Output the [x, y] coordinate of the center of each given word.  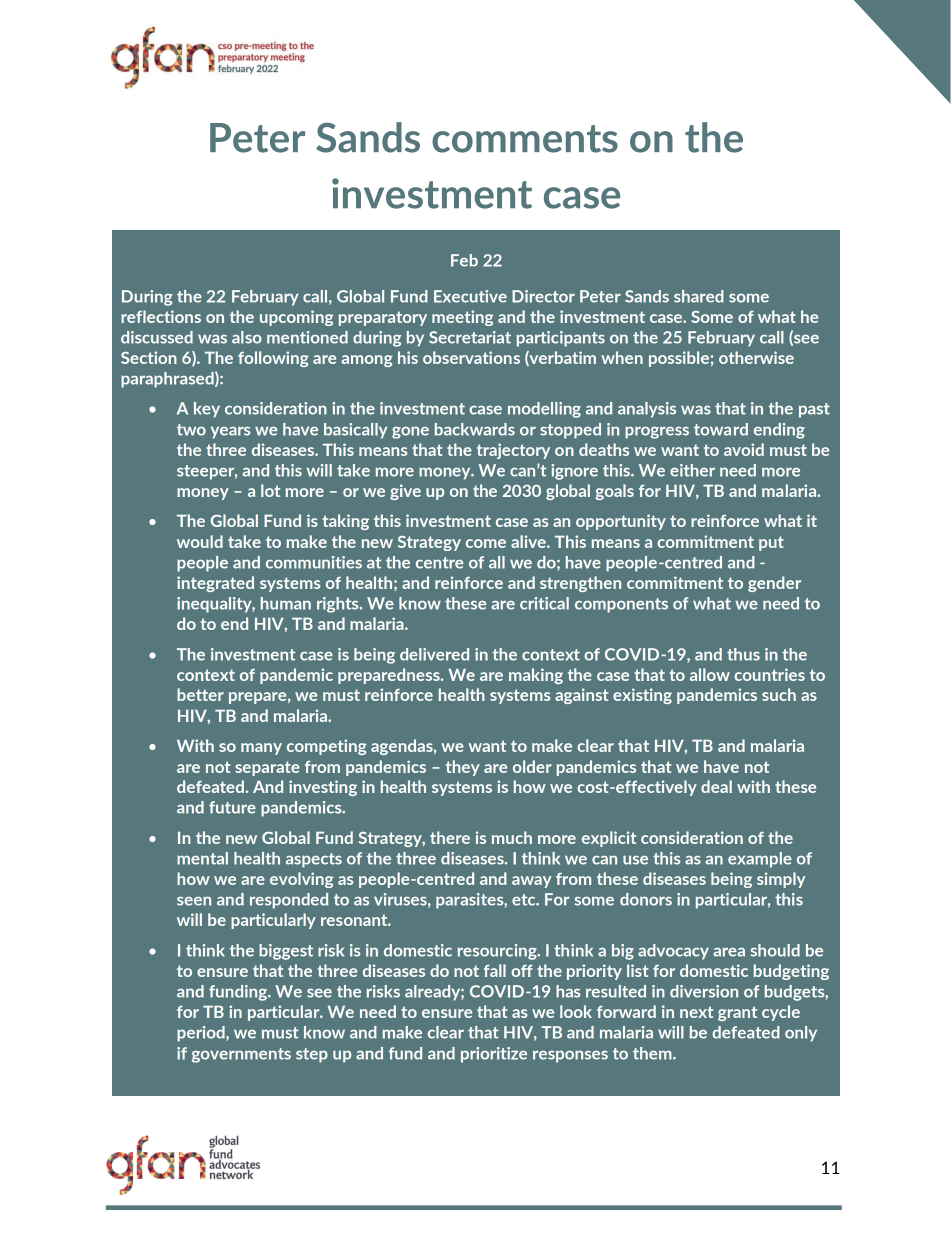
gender [774, 584]
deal [716, 786]
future [232, 807]
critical [544, 603]
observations [471, 357]
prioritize [494, 1055]
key [207, 410]
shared [699, 296]
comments [525, 139]
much [512, 837]
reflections [161, 316]
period [202, 1034]
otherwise [756, 357]
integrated [215, 584]
